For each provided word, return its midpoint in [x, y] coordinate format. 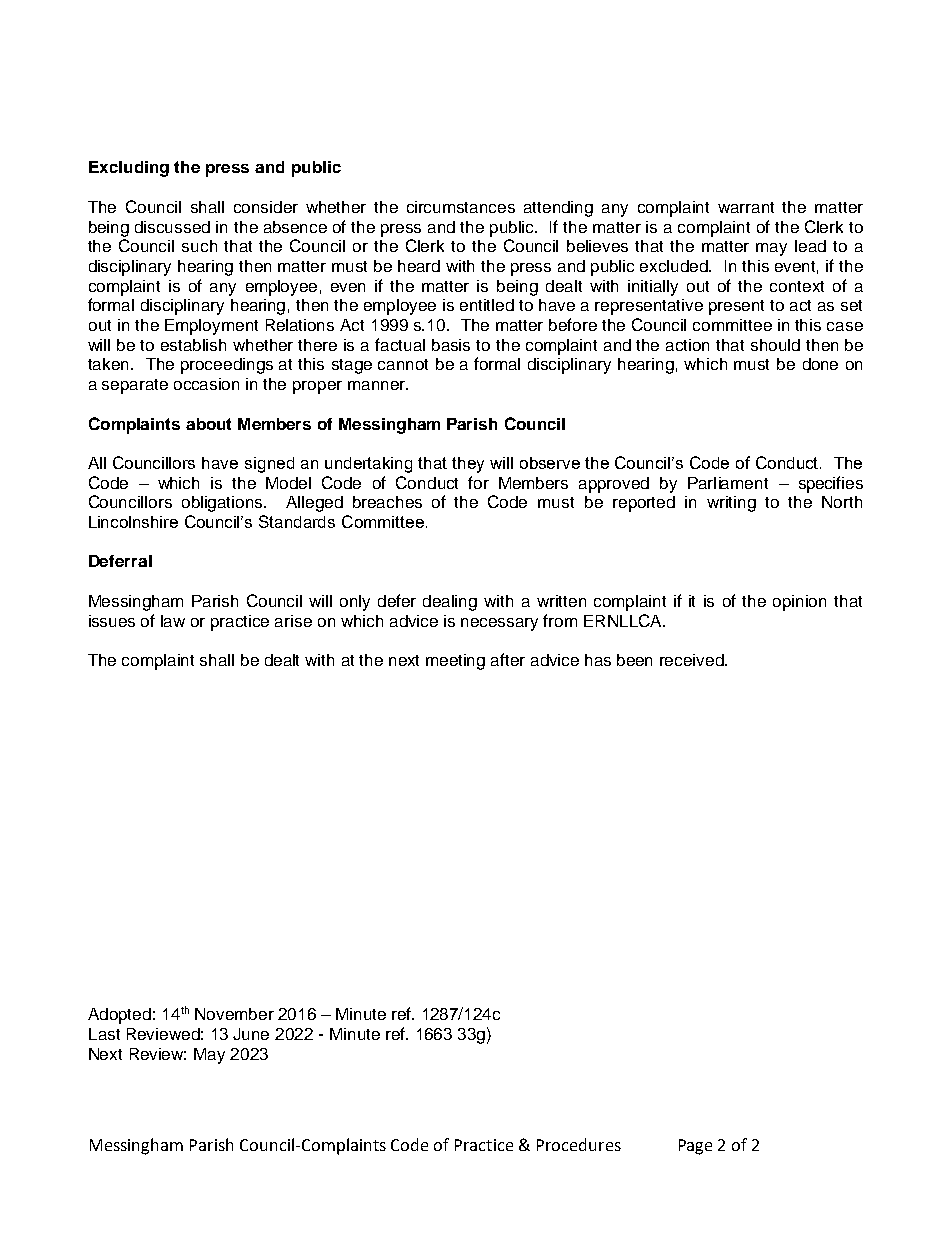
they [468, 465]
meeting [455, 662]
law [173, 621]
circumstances [461, 207]
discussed [172, 227]
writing [731, 504]
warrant [746, 207]
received [693, 660]
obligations [223, 504]
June [251, 1034]
